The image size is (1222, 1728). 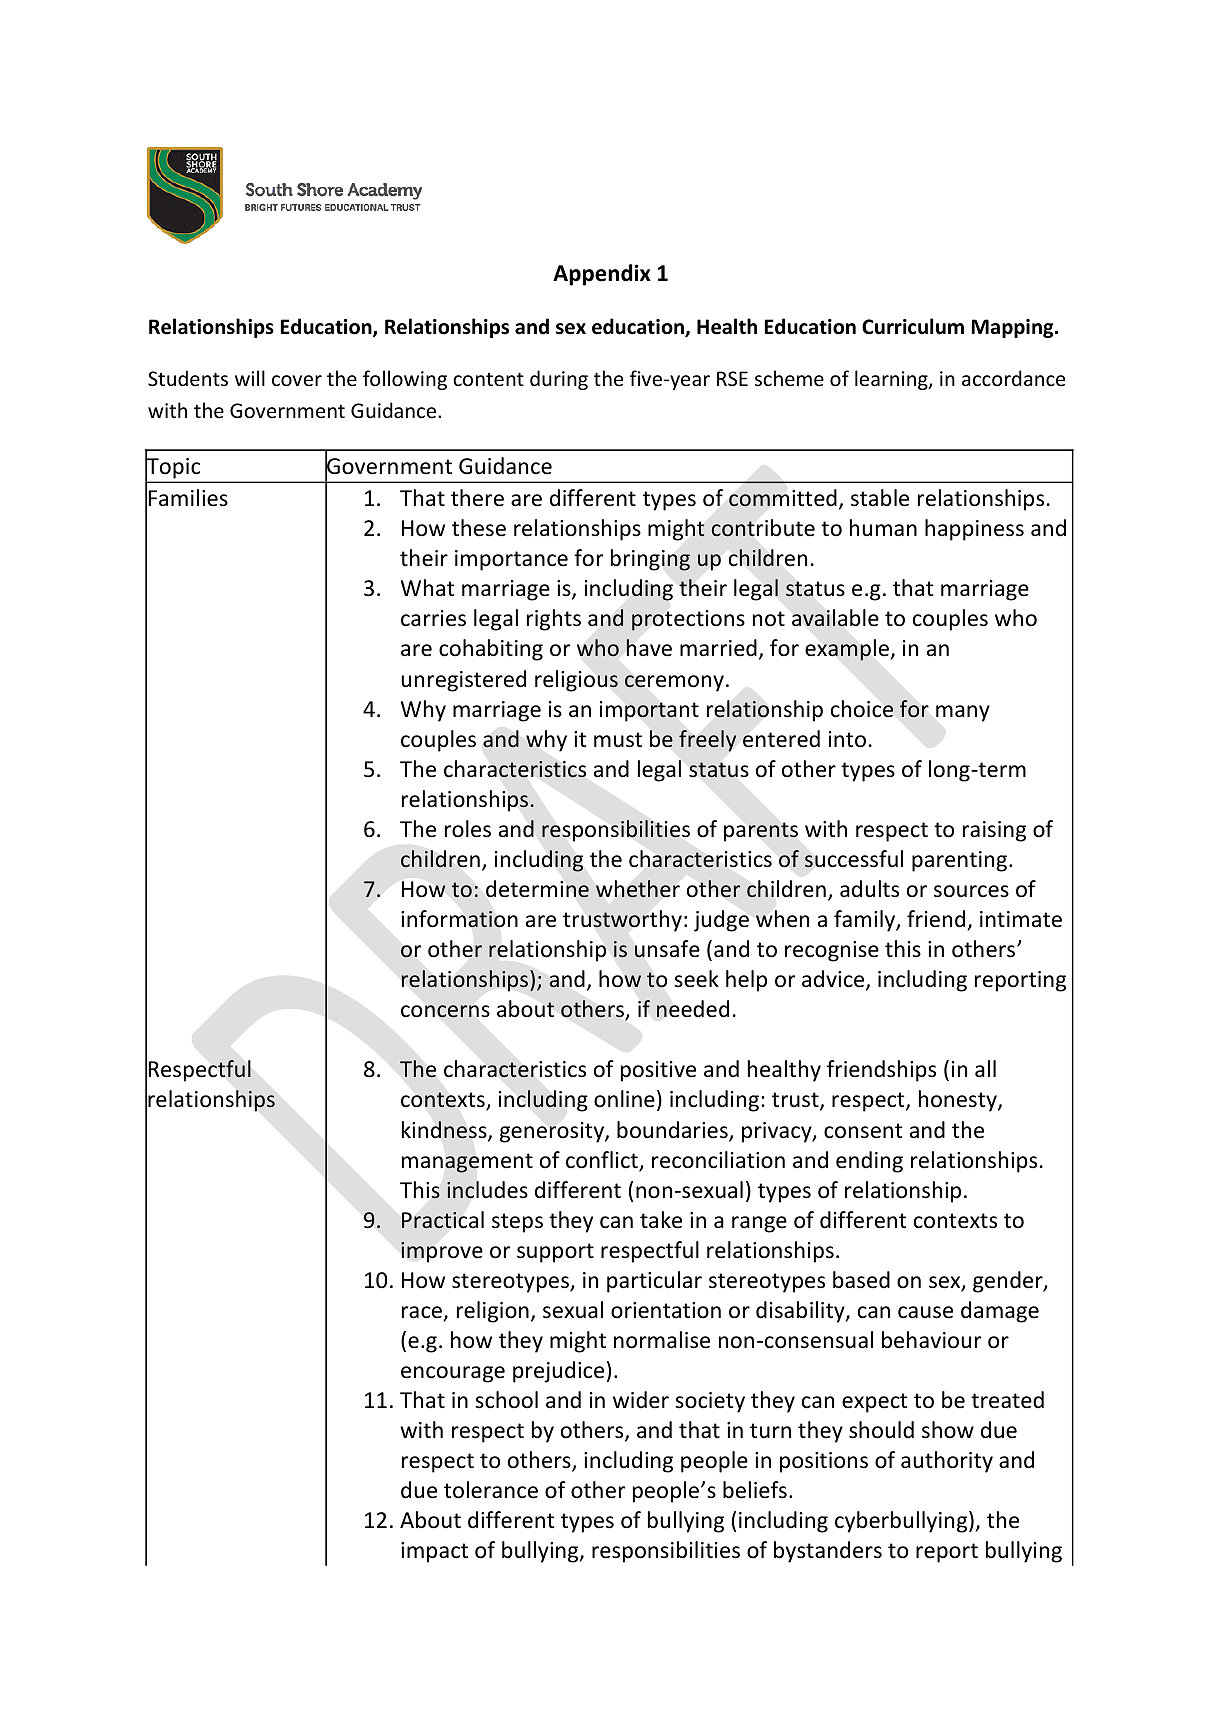 I want to click on impact, so click(x=434, y=1552).
